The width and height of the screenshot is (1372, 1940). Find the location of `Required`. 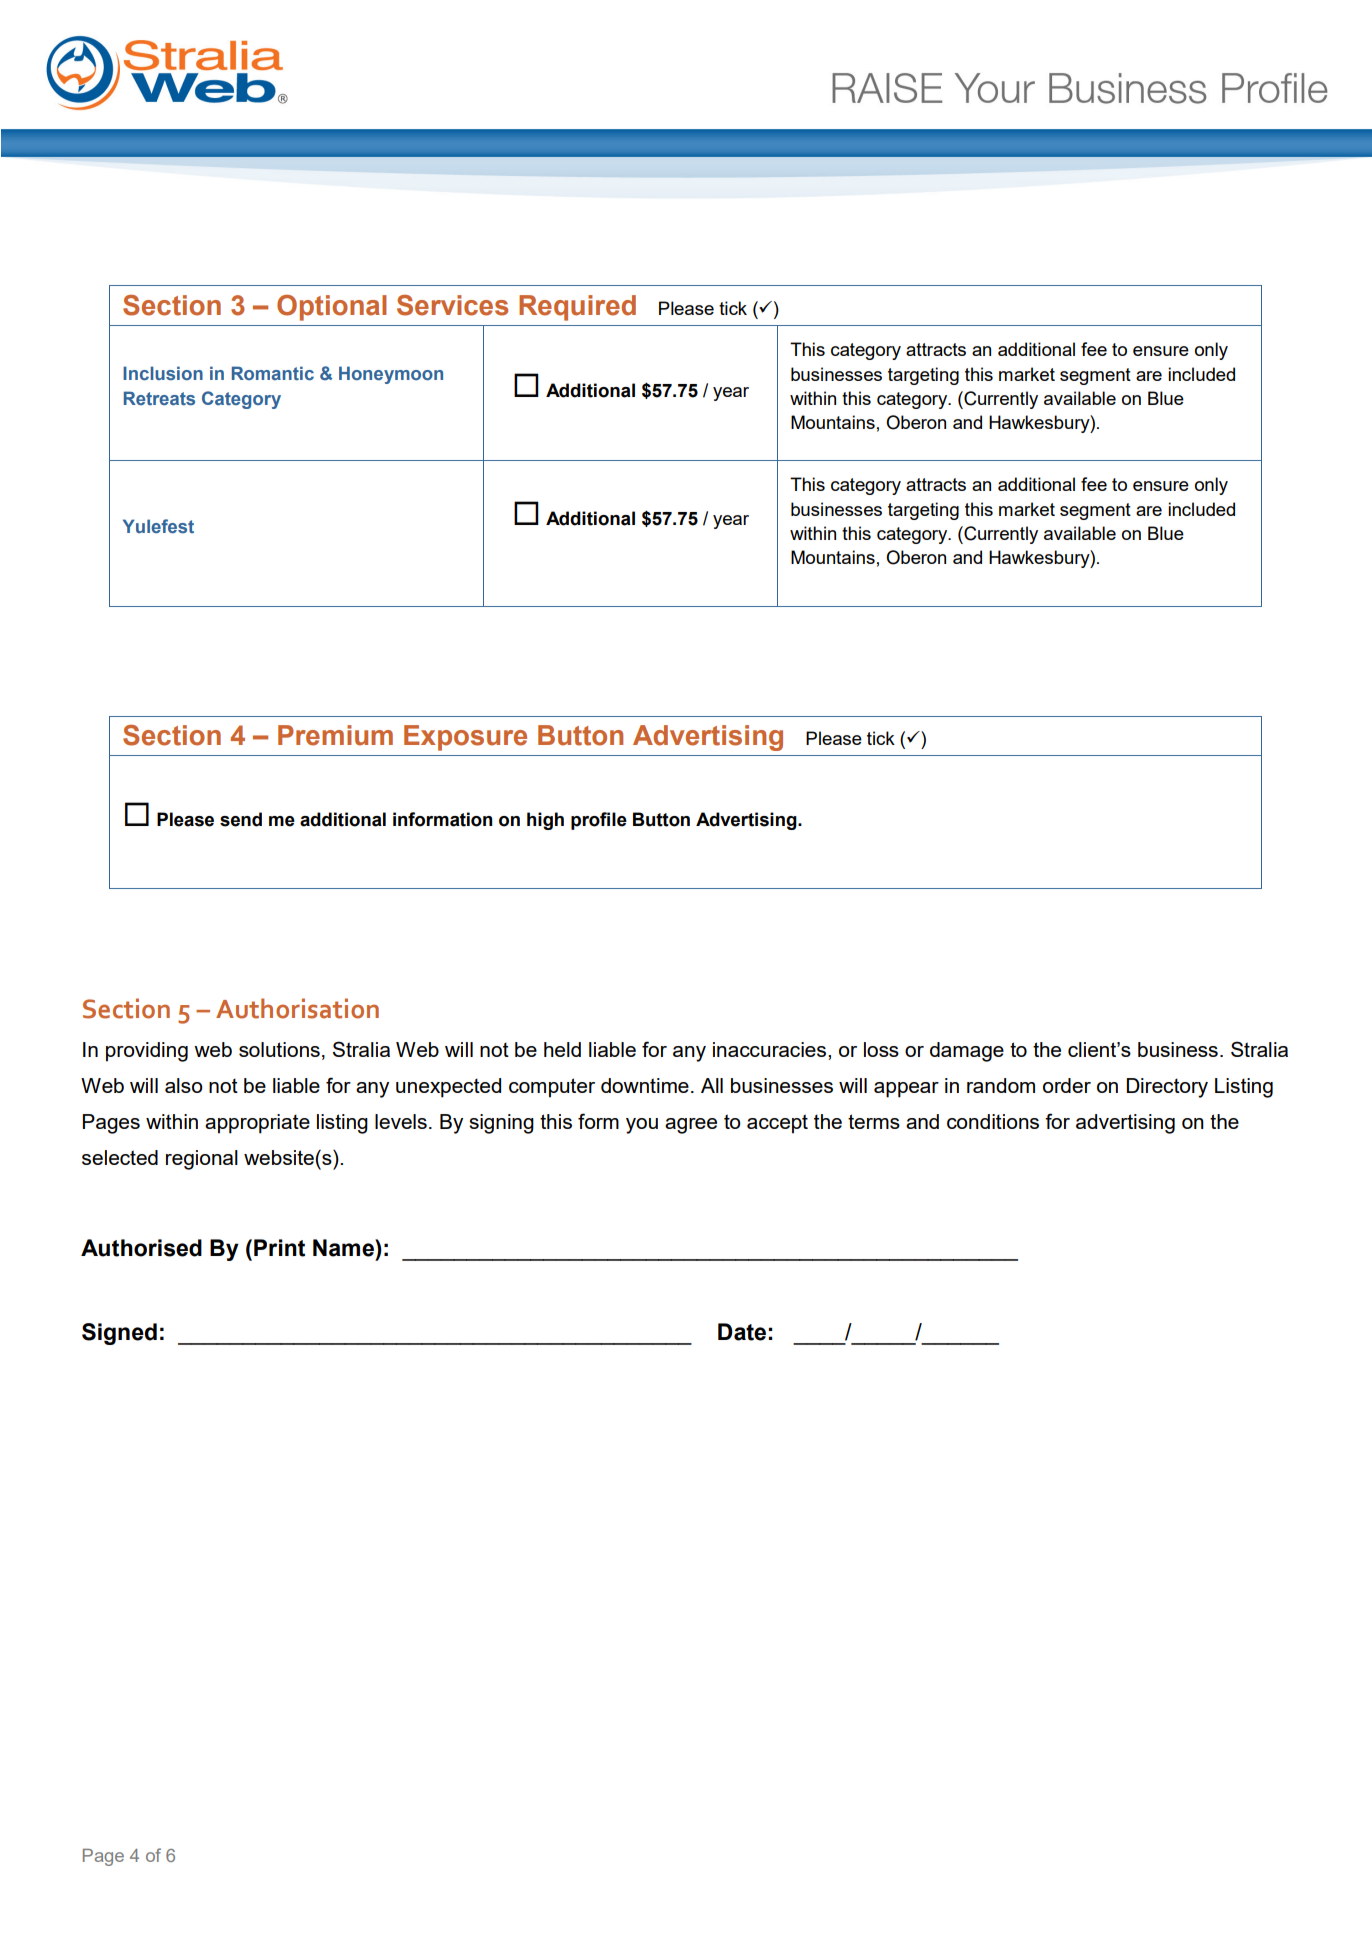

Required is located at coordinates (577, 308).
